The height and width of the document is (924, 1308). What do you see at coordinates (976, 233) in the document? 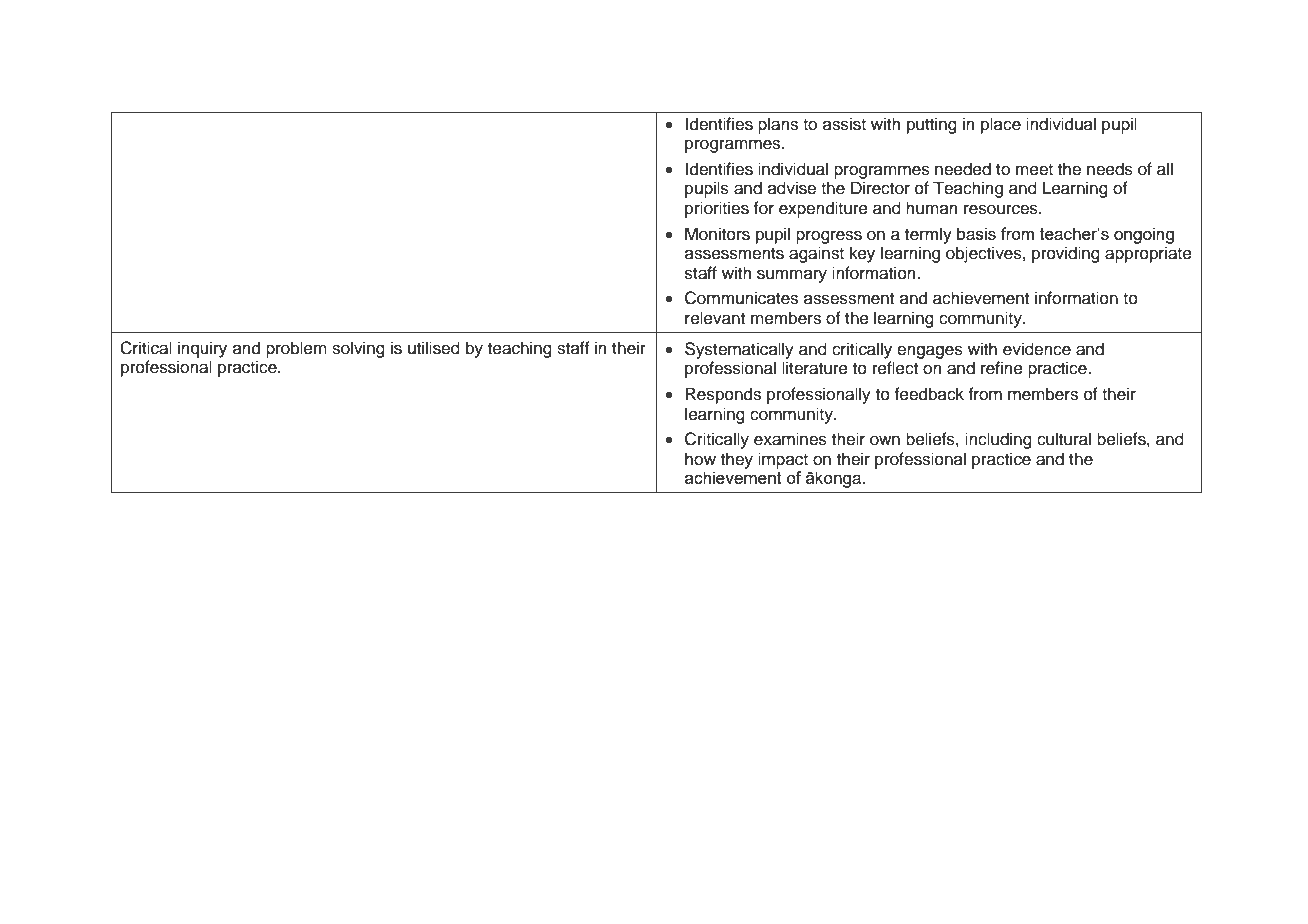
I see `basis` at bounding box center [976, 233].
